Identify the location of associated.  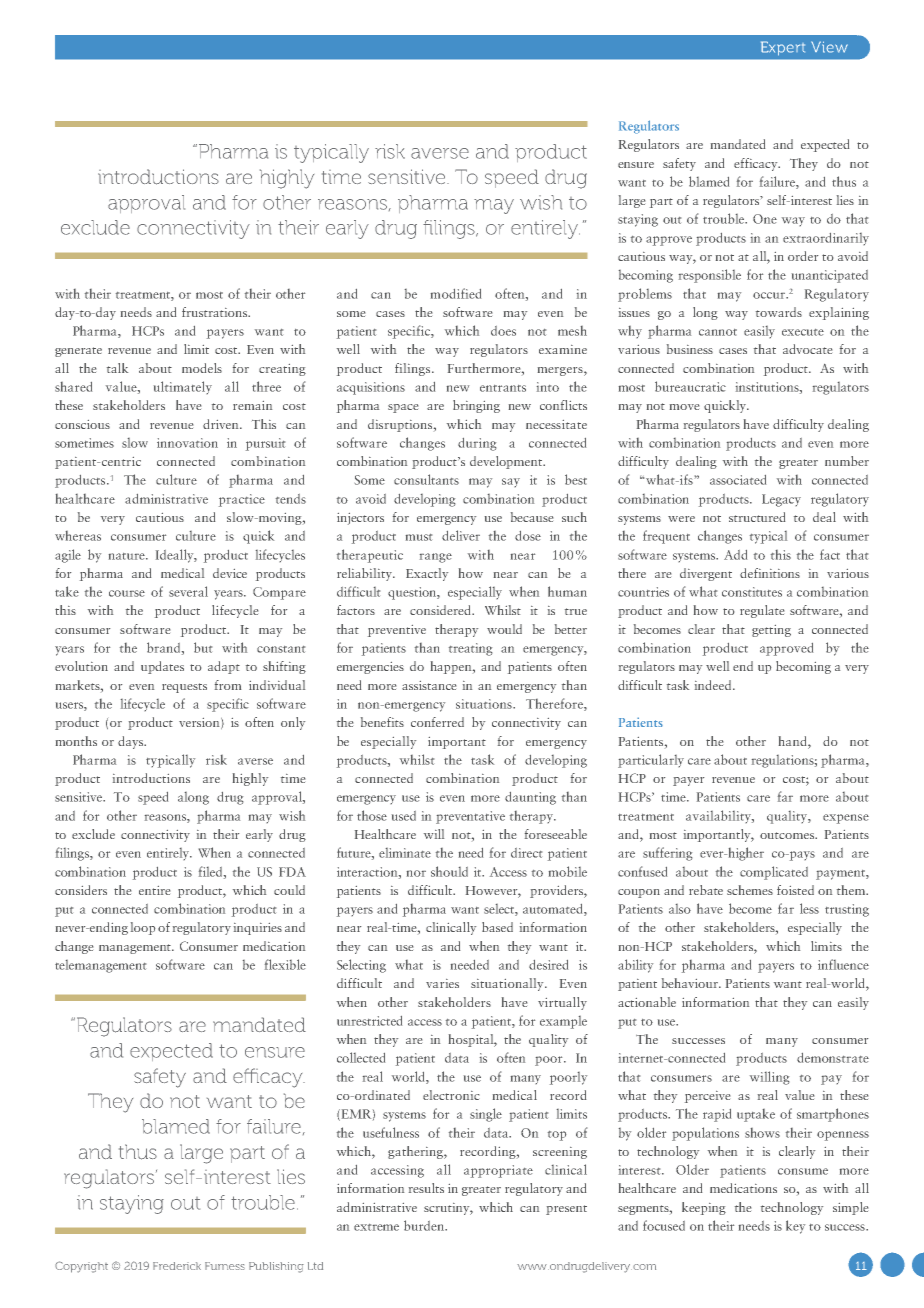
(738, 480).
